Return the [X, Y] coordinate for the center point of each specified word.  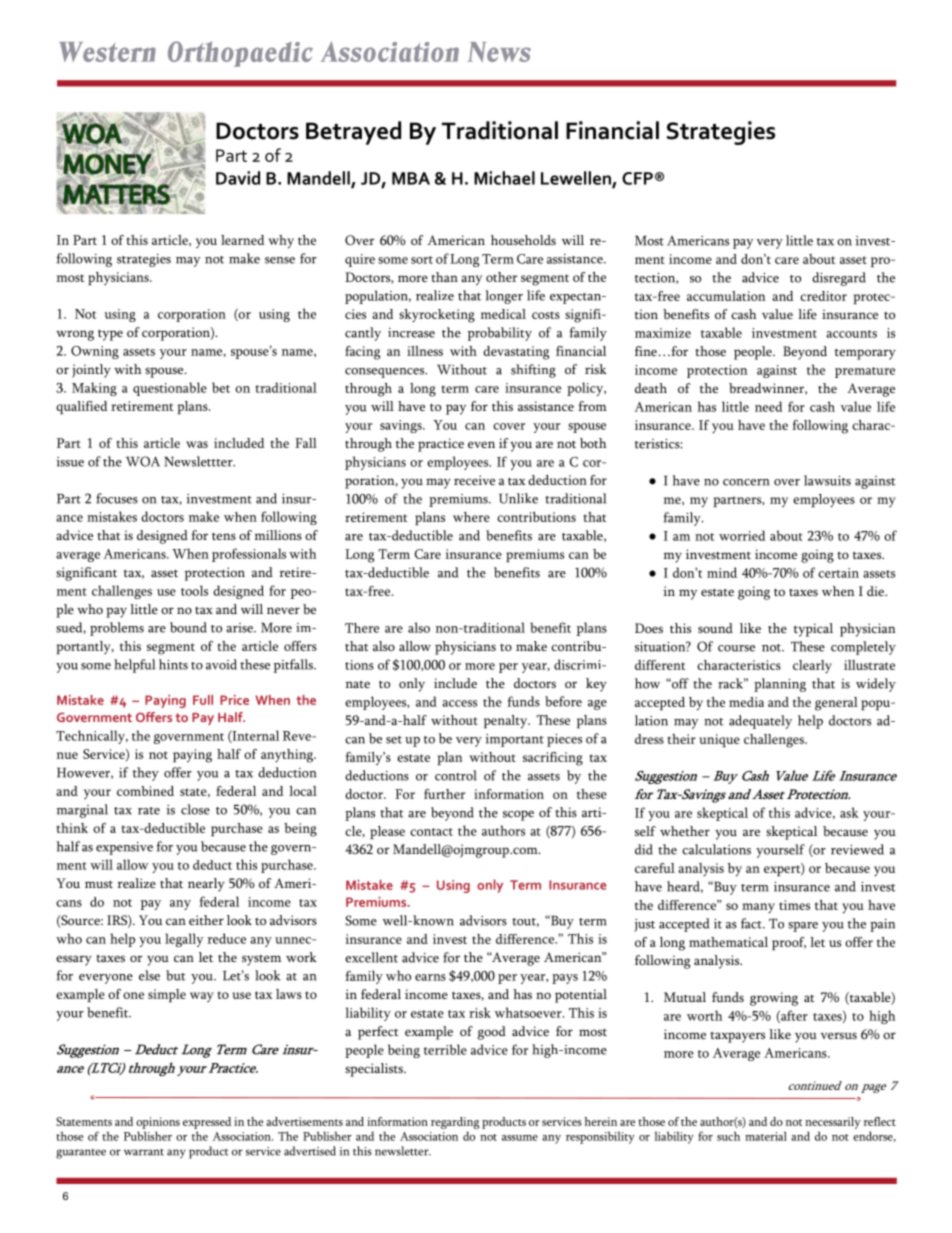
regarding [455, 1123]
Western [107, 52]
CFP [637, 178]
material [766, 1136]
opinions [158, 1123]
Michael [504, 178]
